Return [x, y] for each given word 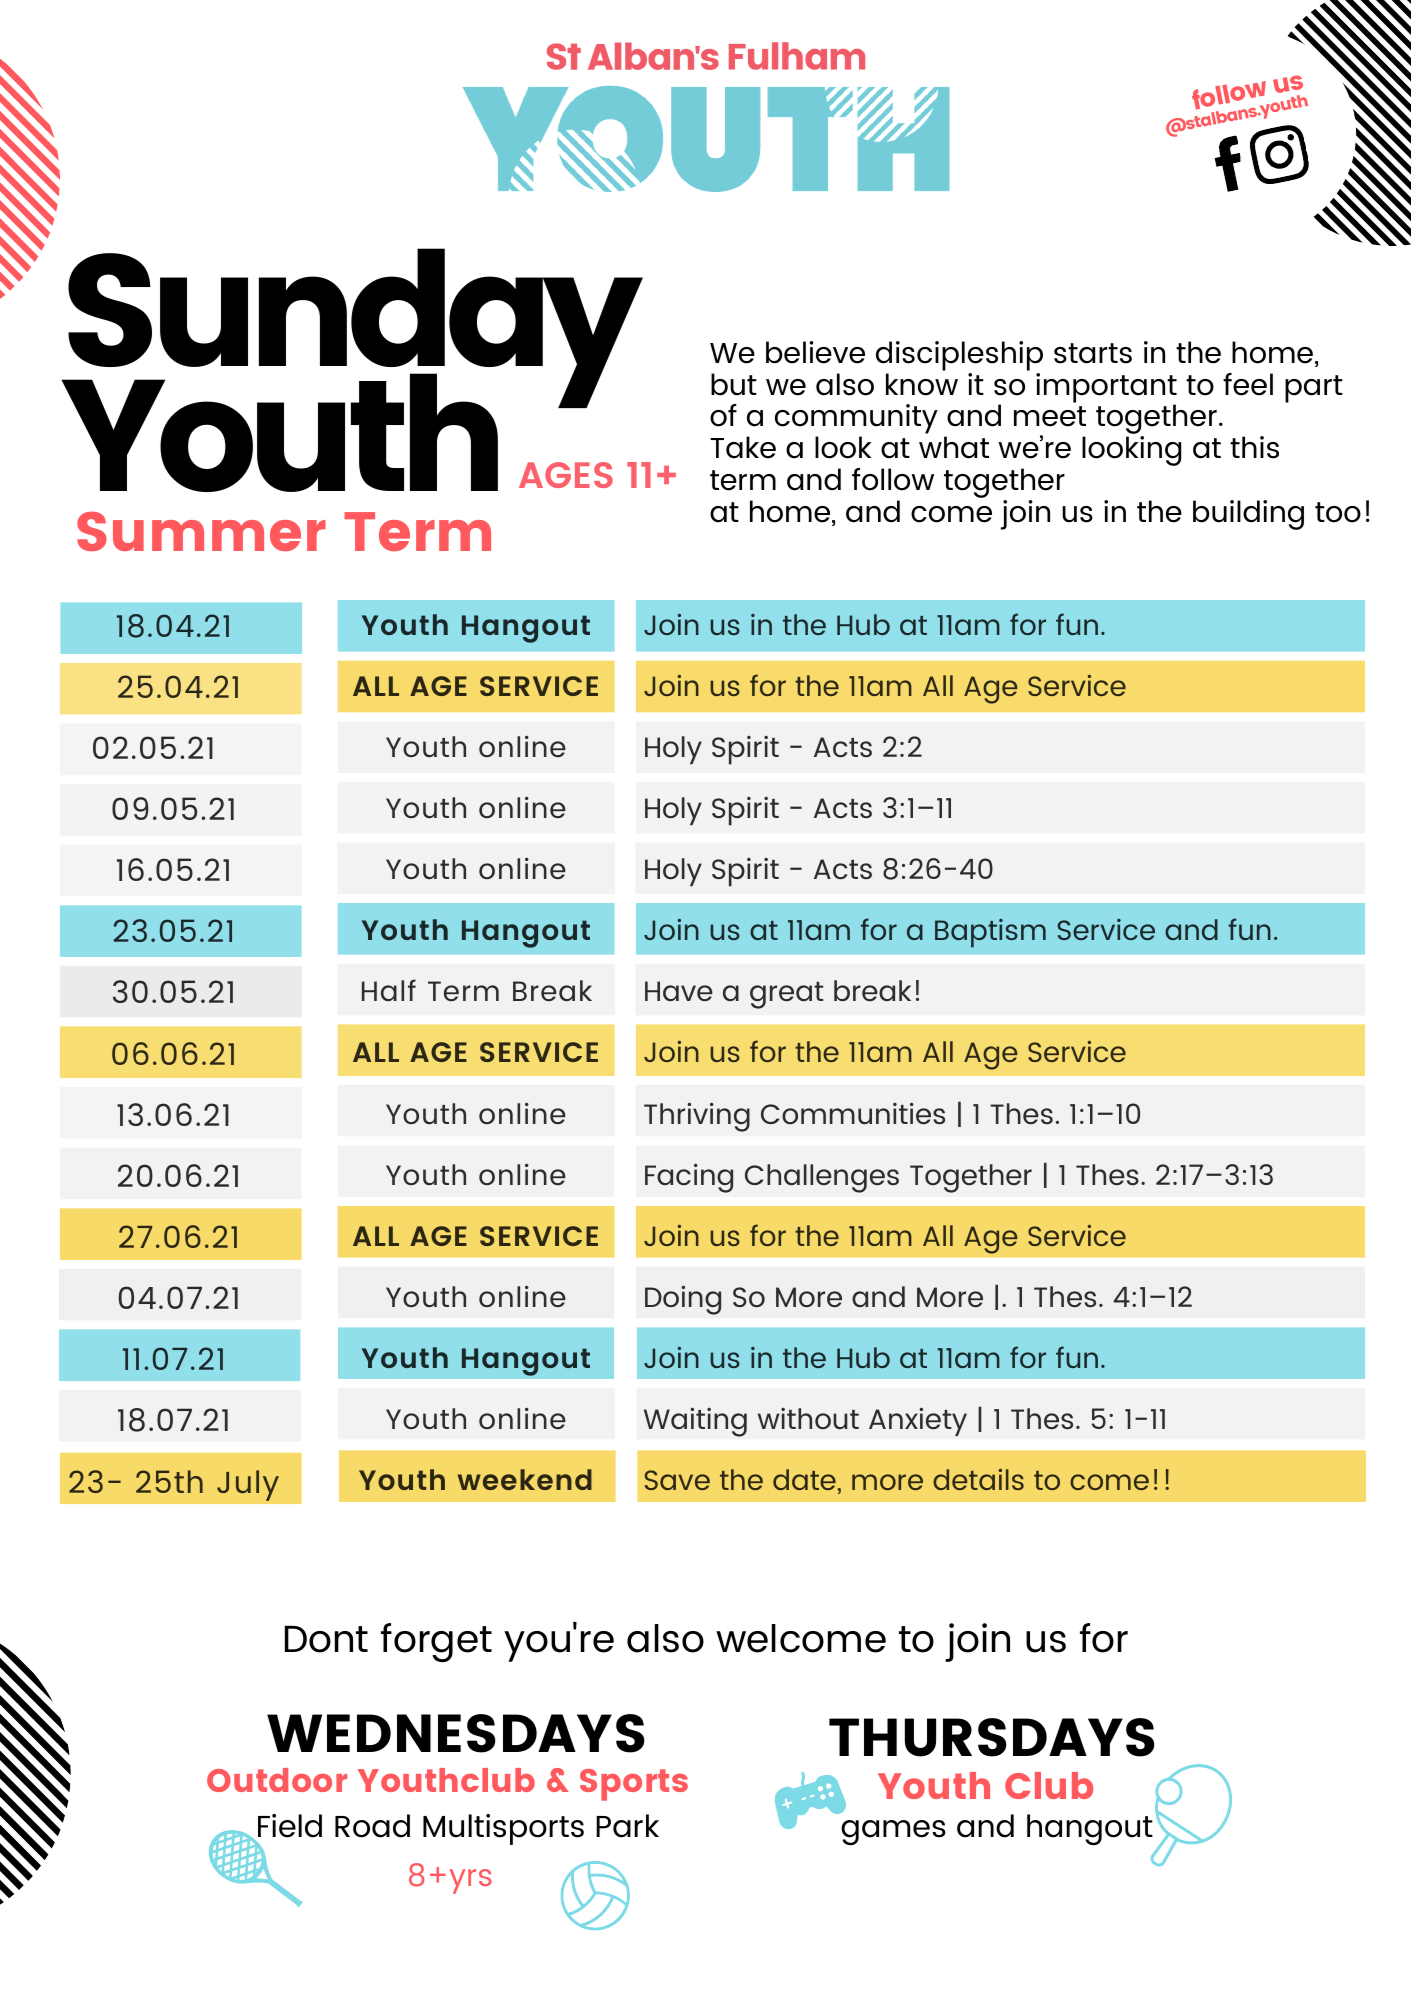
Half [389, 990]
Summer [201, 531]
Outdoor [277, 1780]
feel [1248, 384]
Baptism [990, 933]
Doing [683, 1300]
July [248, 1485]
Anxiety [918, 1421]
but [734, 384]
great [786, 995]
